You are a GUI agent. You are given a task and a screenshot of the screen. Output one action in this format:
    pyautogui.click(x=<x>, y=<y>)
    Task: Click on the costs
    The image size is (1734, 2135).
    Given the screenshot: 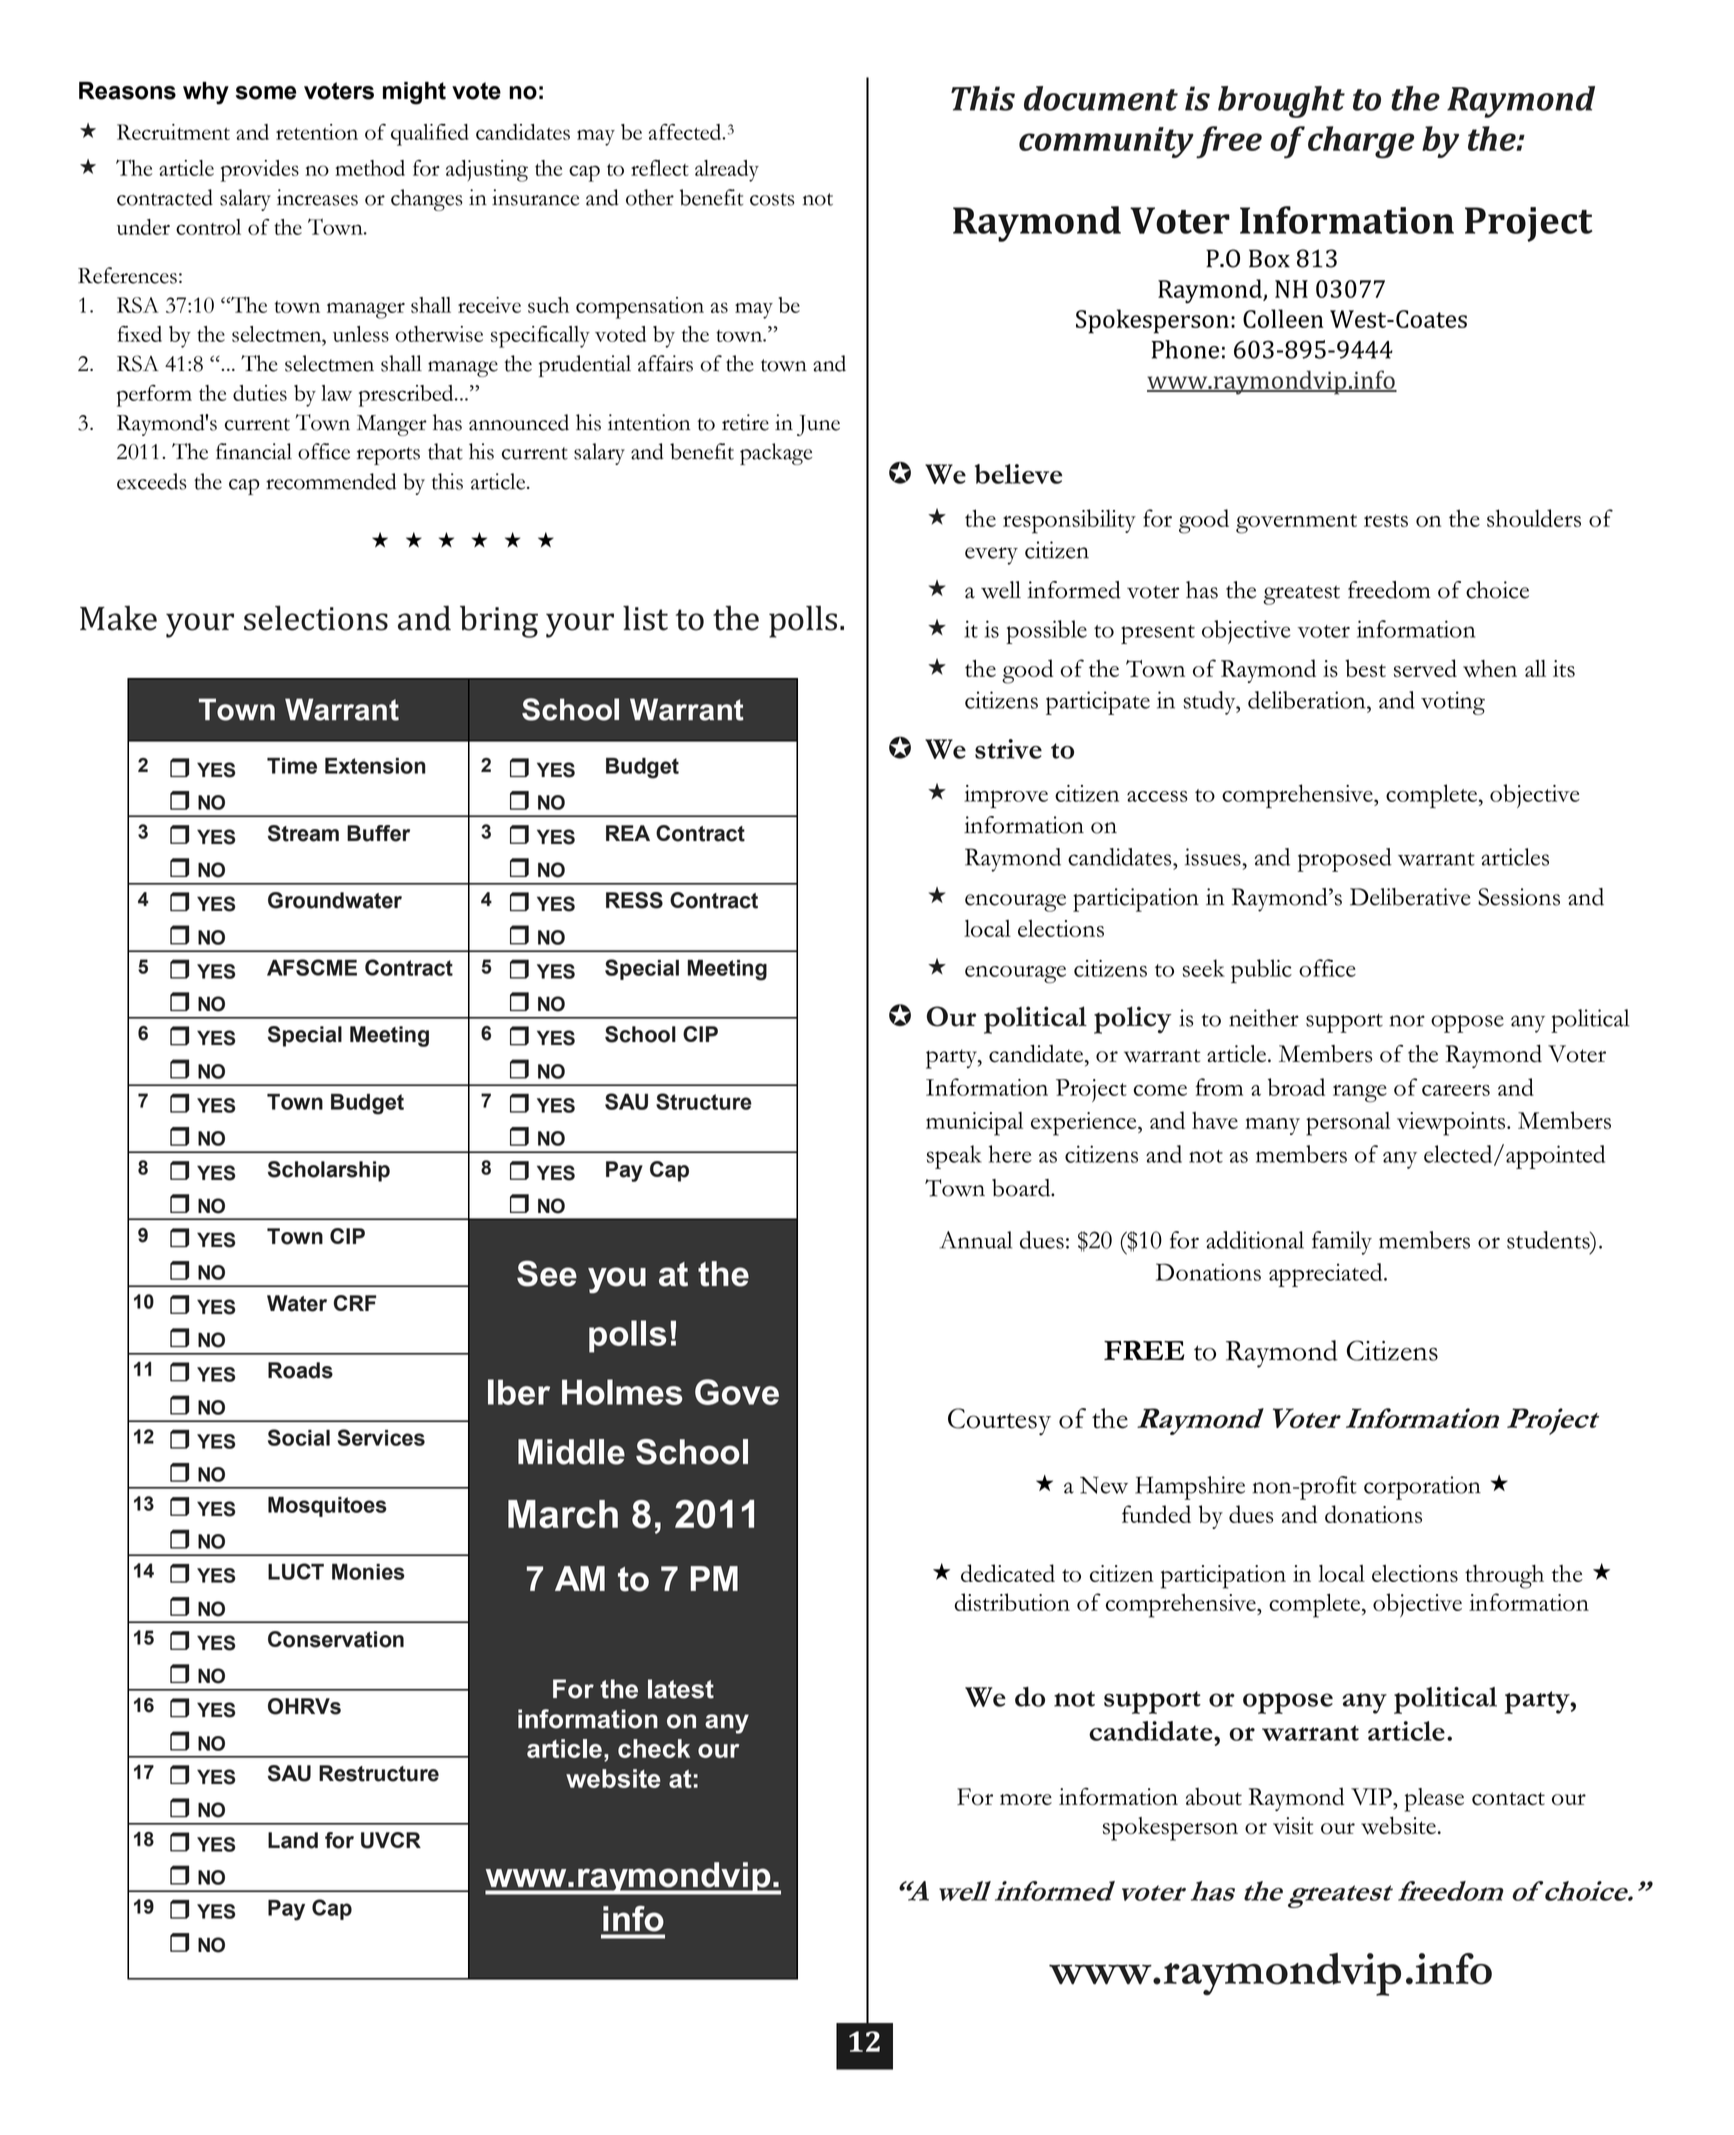 What is the action you would take?
    pyautogui.click(x=772, y=199)
